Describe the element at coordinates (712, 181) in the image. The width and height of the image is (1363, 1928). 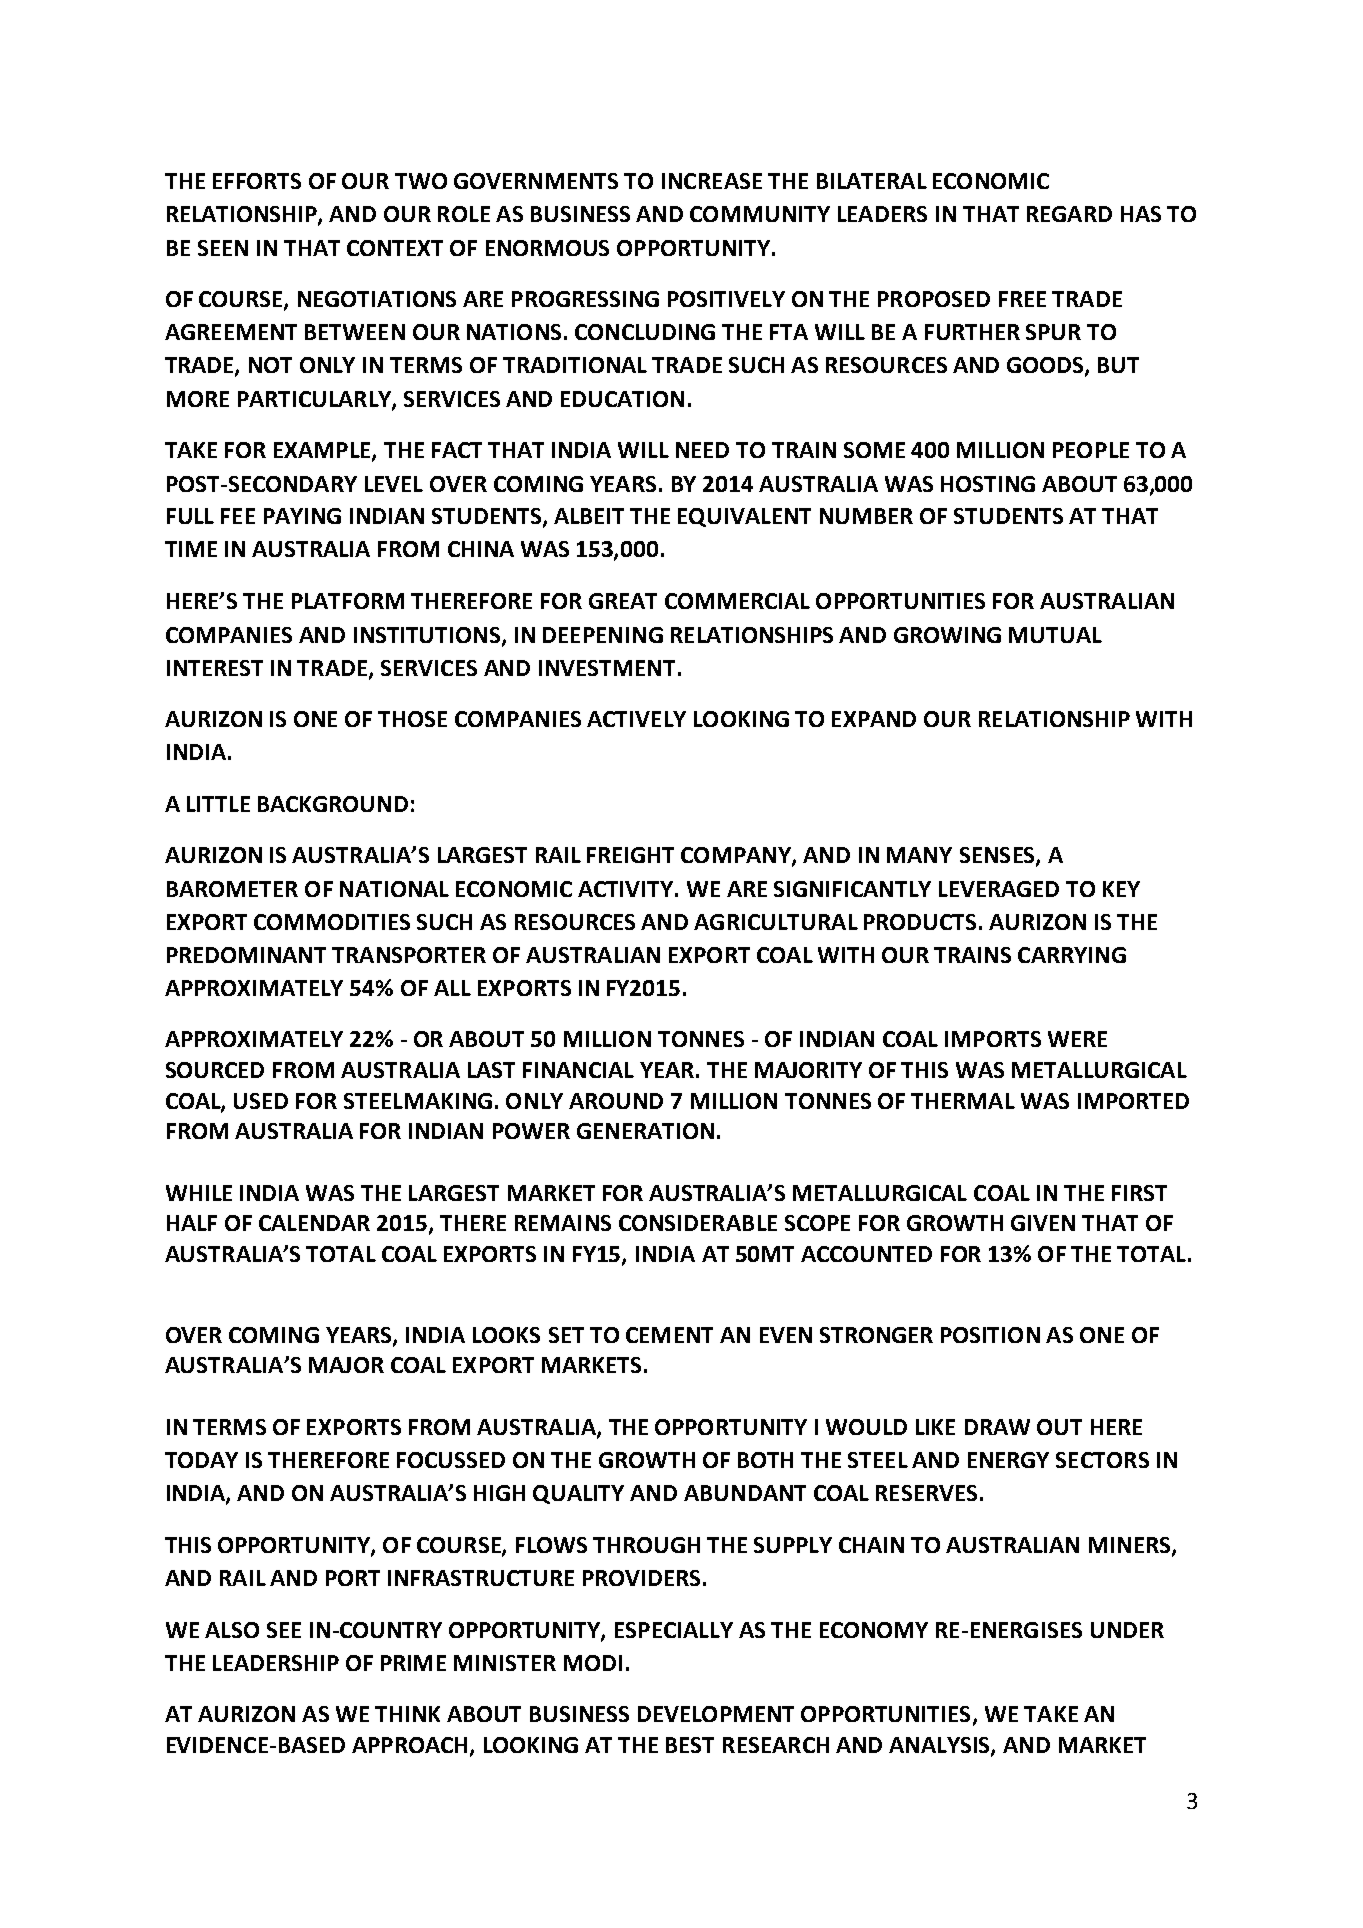
I see `INCREASE` at that location.
